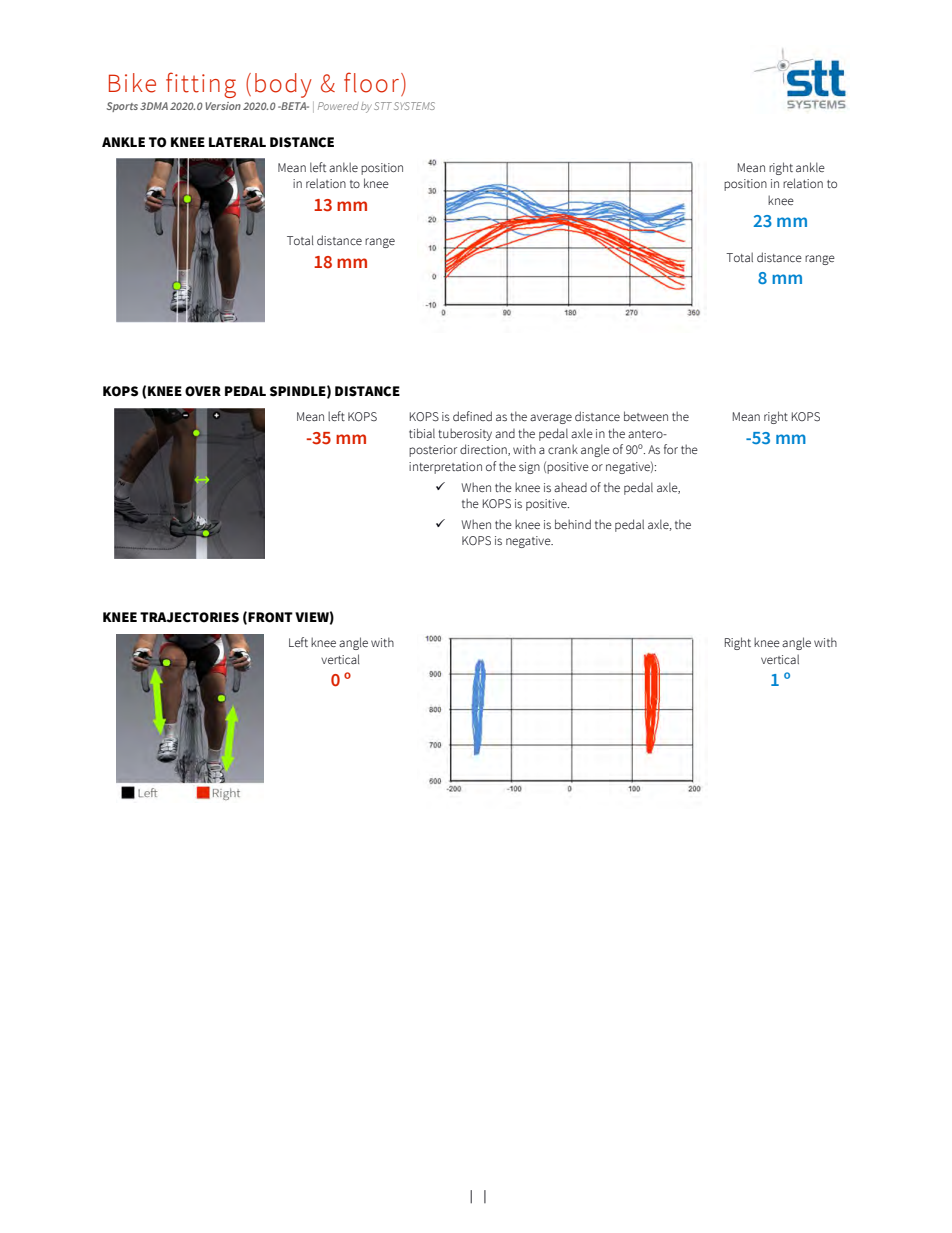  I want to click on STT, so click(383, 106).
